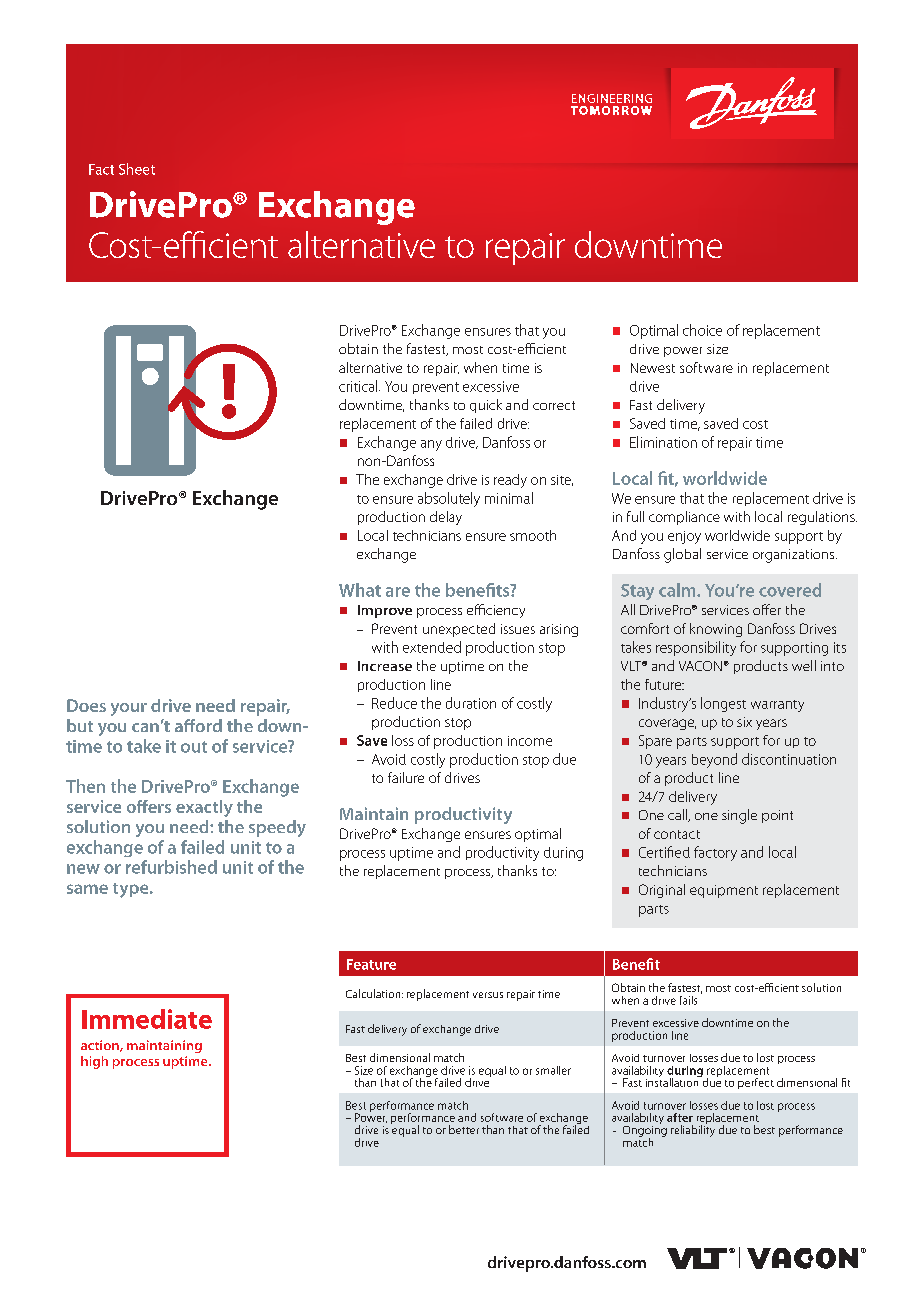 Image resolution: width=924 pixels, height=1308 pixels. Describe the element at coordinates (360, 590) in the image. I see `What` at that location.
